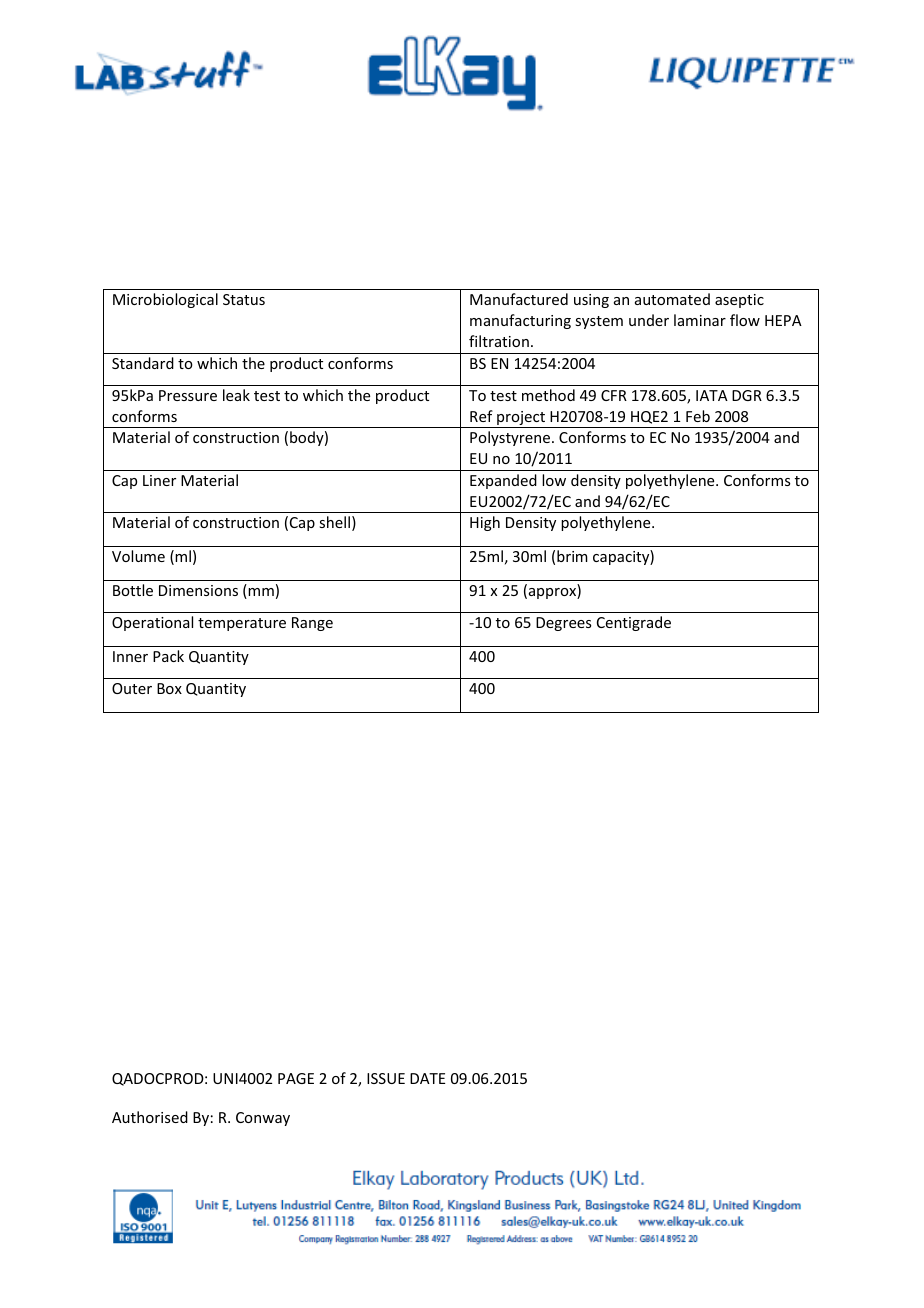 The image size is (924, 1308). Describe the element at coordinates (634, 623) in the document. I see `Centigrade` at that location.
